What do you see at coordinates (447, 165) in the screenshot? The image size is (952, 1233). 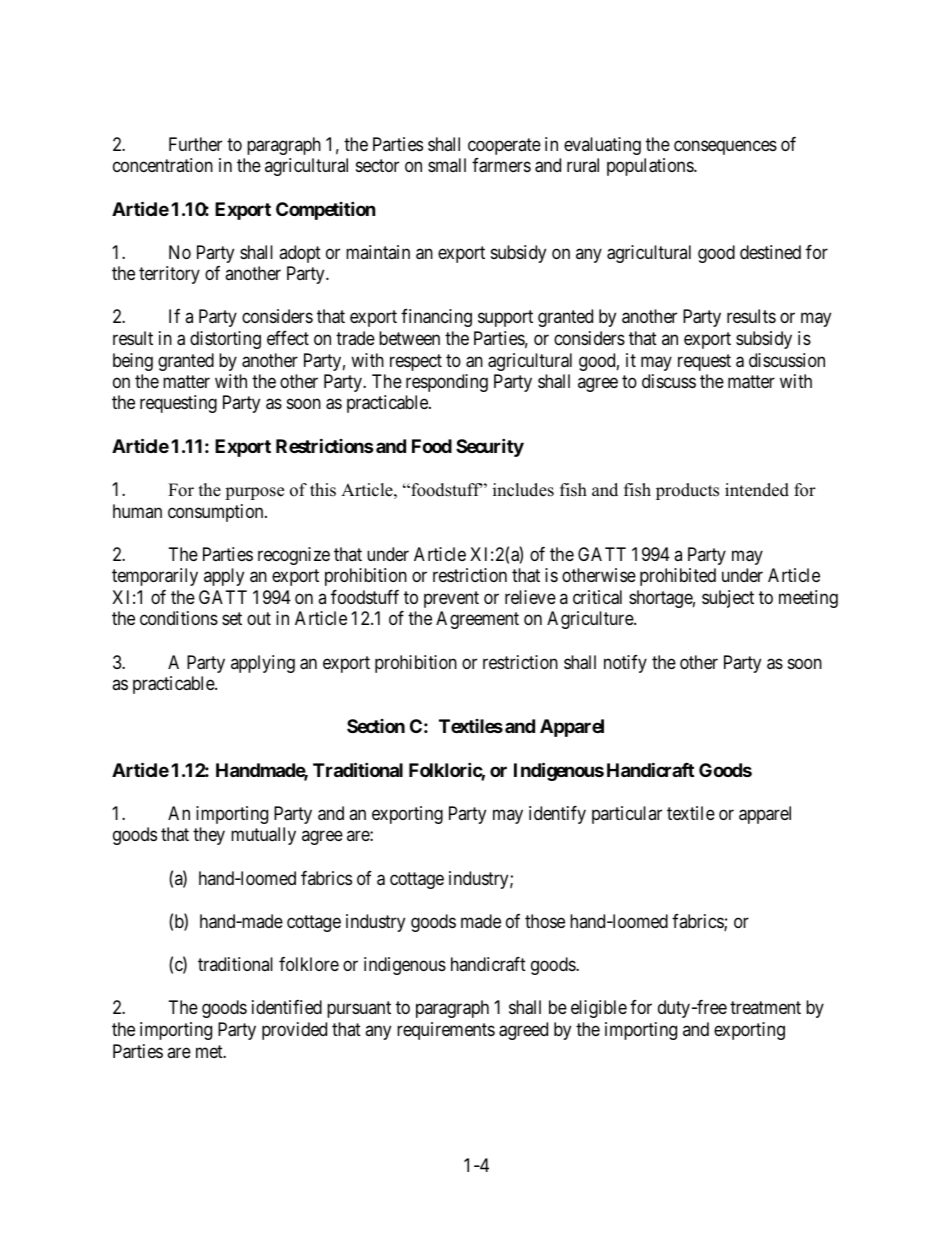 I see `small` at bounding box center [447, 165].
